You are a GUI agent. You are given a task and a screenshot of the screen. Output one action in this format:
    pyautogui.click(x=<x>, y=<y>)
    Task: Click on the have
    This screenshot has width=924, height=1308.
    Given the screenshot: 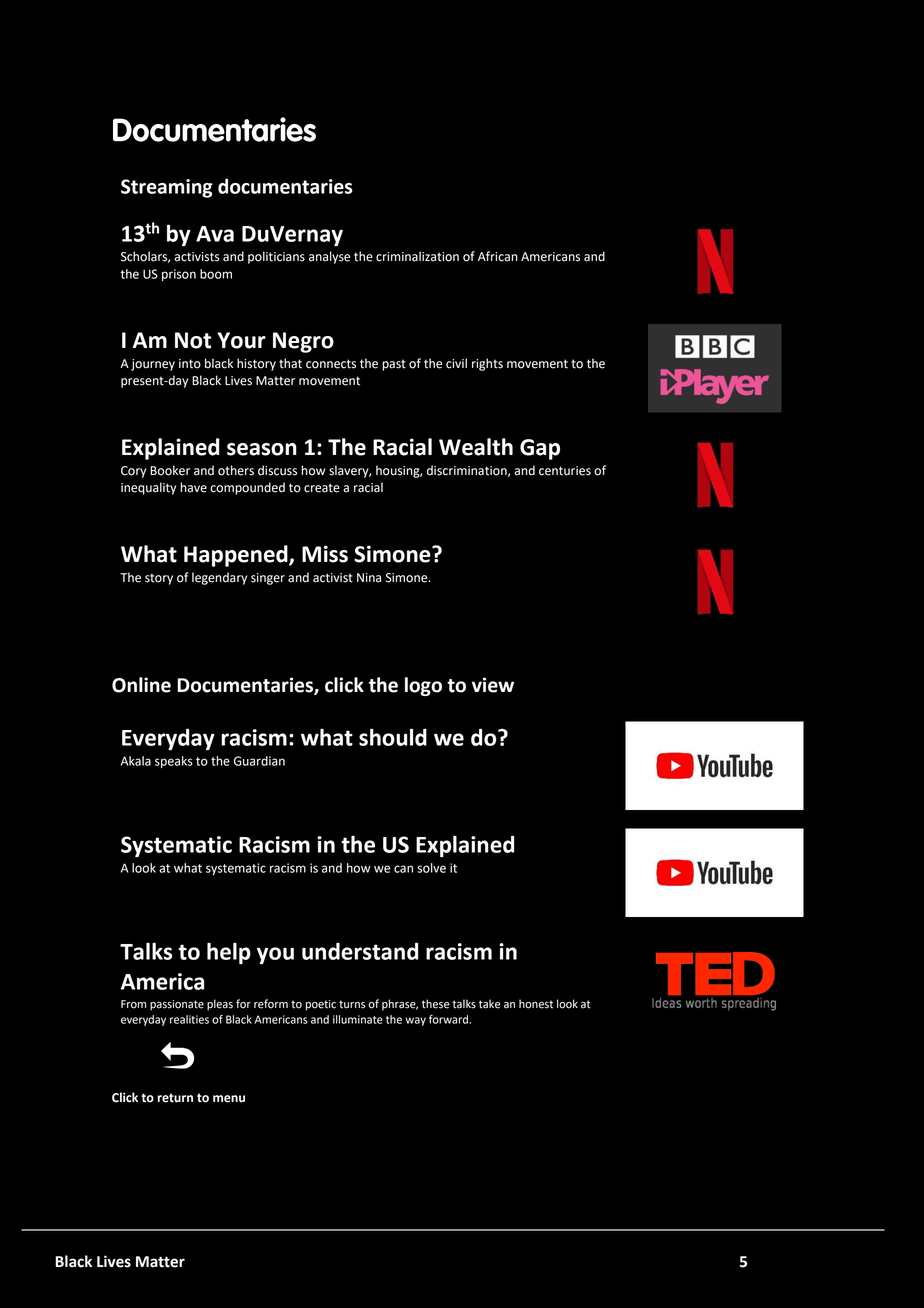 What is the action you would take?
    pyautogui.click(x=193, y=487)
